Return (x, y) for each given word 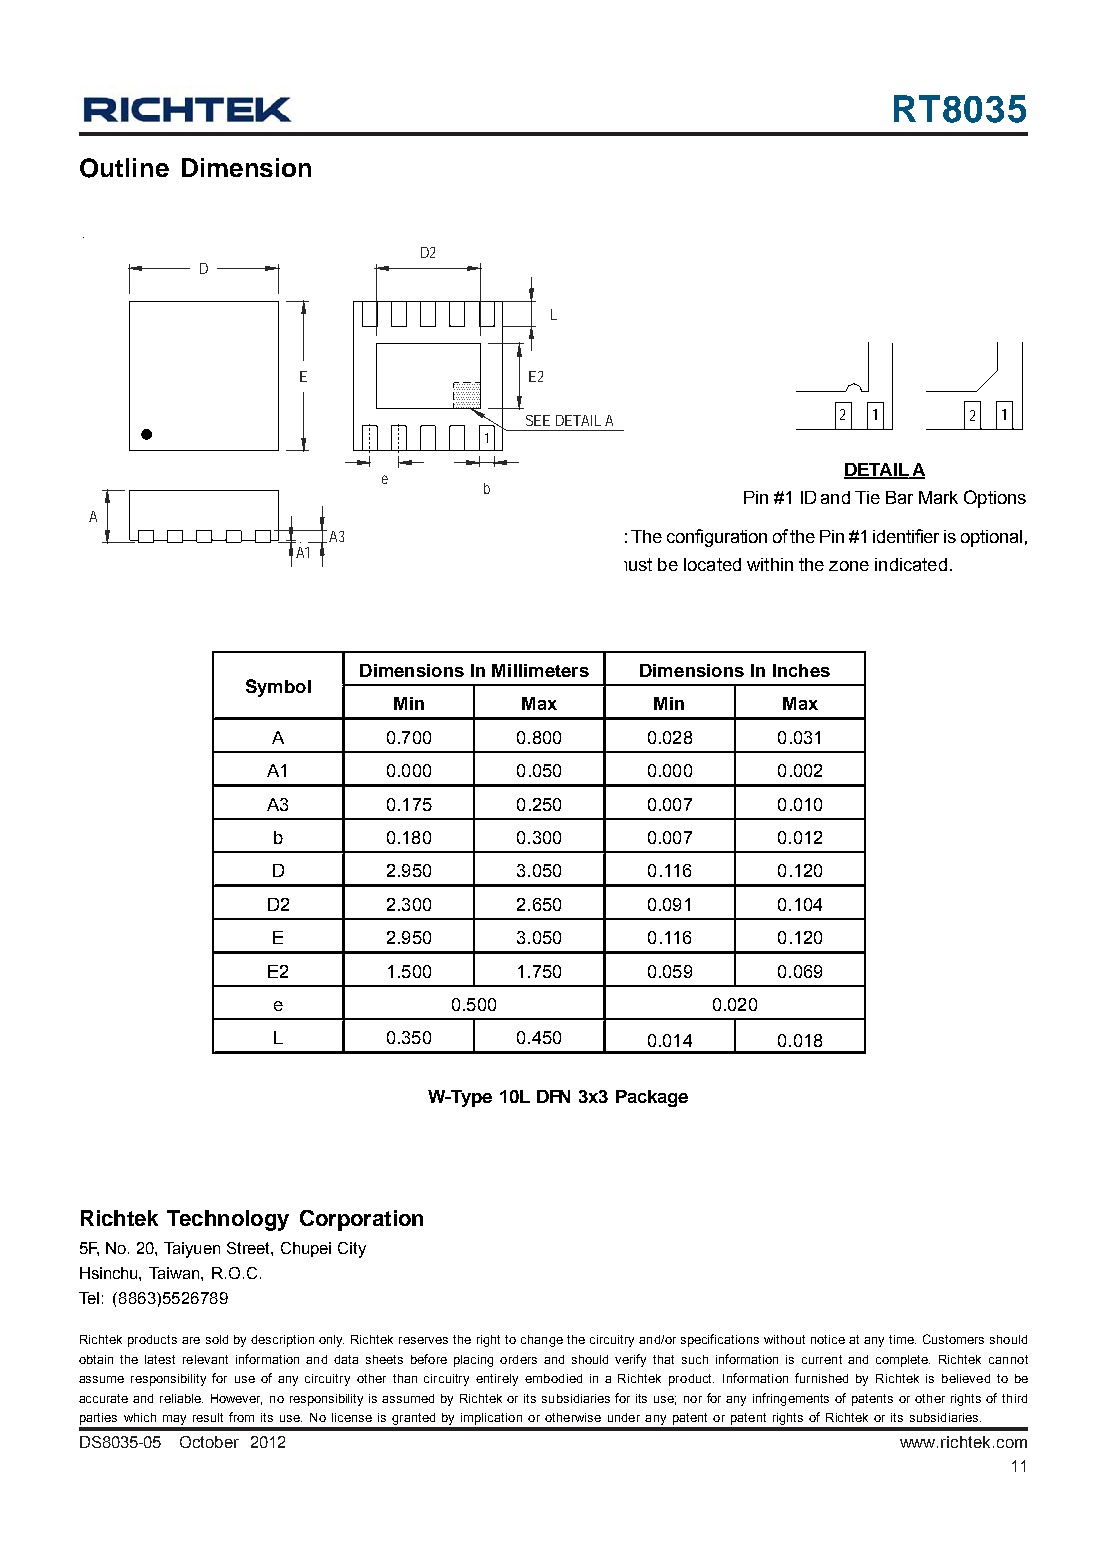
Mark (938, 497)
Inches (801, 670)
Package (652, 1098)
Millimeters (540, 670)
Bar (899, 497)
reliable (181, 1398)
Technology (228, 1220)
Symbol (278, 688)
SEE (538, 420)
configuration (717, 538)
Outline (124, 168)
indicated (911, 564)
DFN (553, 1096)
